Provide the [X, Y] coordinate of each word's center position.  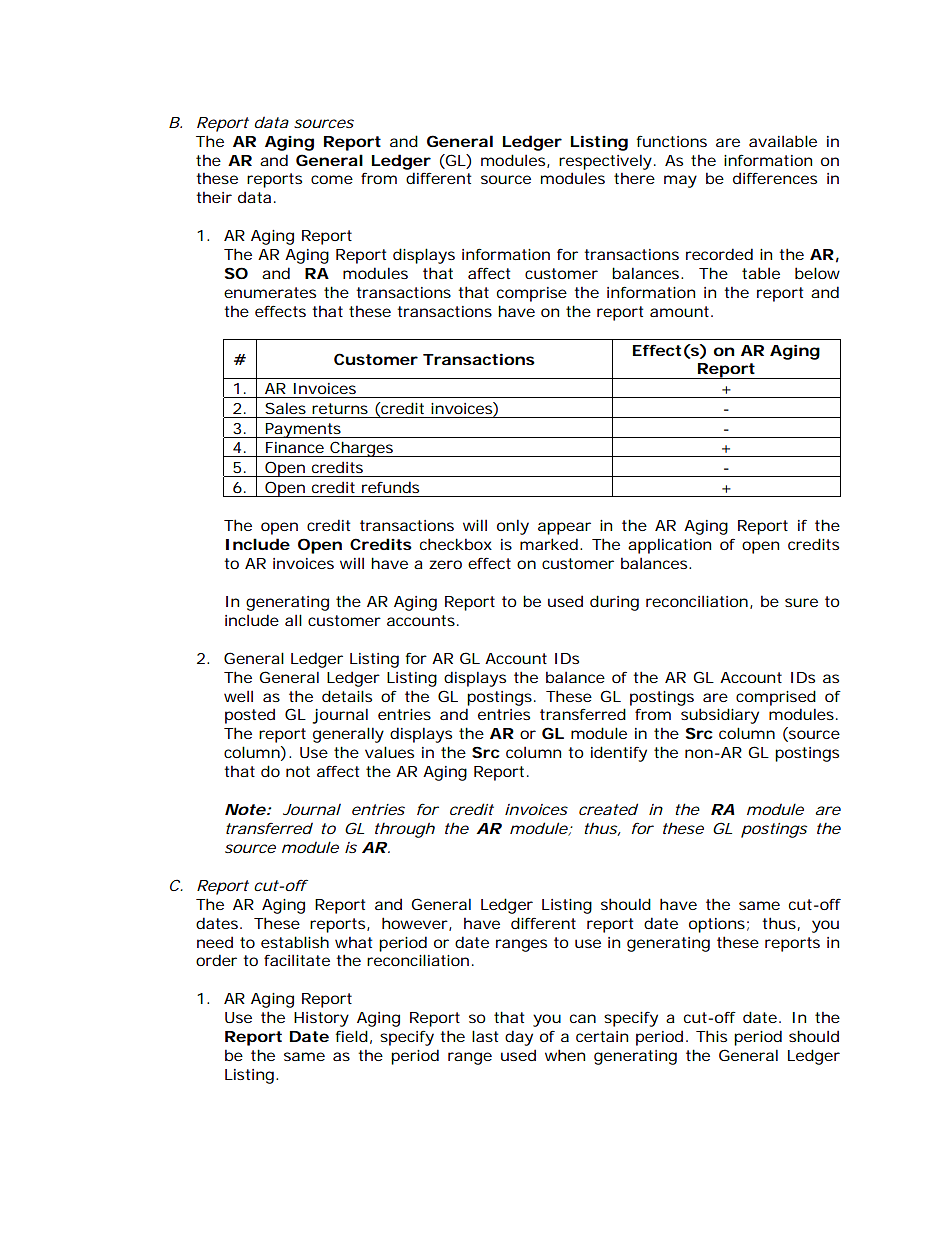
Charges [362, 449]
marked [549, 544]
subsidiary [720, 716]
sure [801, 602]
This [711, 1036]
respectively [605, 162]
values [389, 752]
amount [681, 311]
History [321, 1019]
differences [775, 178]
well [238, 696]
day [519, 1038]
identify [619, 754]
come [332, 179]
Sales [285, 408]
